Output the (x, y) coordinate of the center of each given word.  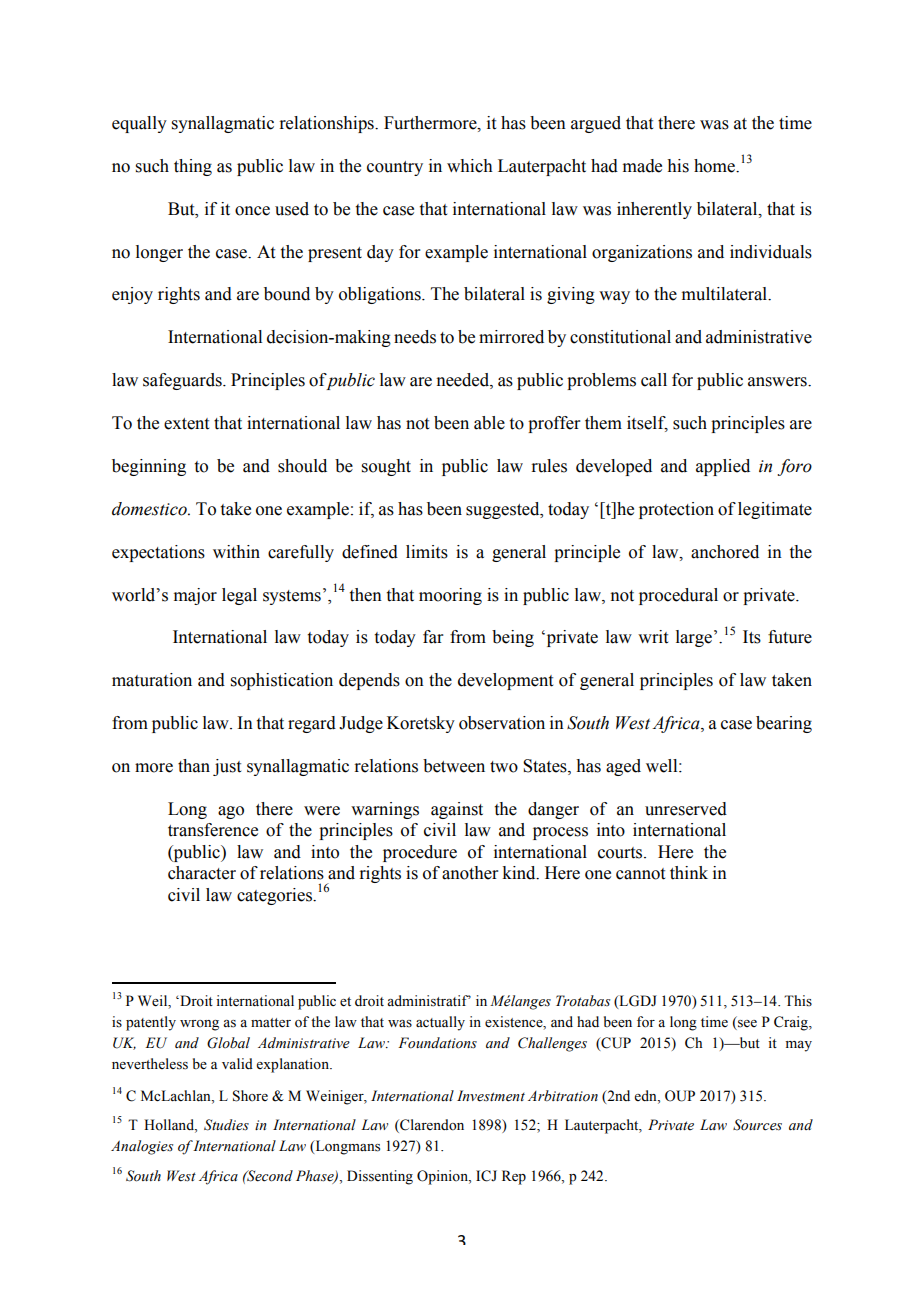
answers (778, 382)
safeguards (183, 381)
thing (193, 167)
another (470, 873)
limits (427, 552)
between (454, 766)
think (689, 873)
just (227, 767)
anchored (725, 552)
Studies (226, 1125)
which (470, 166)
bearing (784, 724)
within (236, 552)
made (642, 166)
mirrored (511, 337)
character (202, 873)
